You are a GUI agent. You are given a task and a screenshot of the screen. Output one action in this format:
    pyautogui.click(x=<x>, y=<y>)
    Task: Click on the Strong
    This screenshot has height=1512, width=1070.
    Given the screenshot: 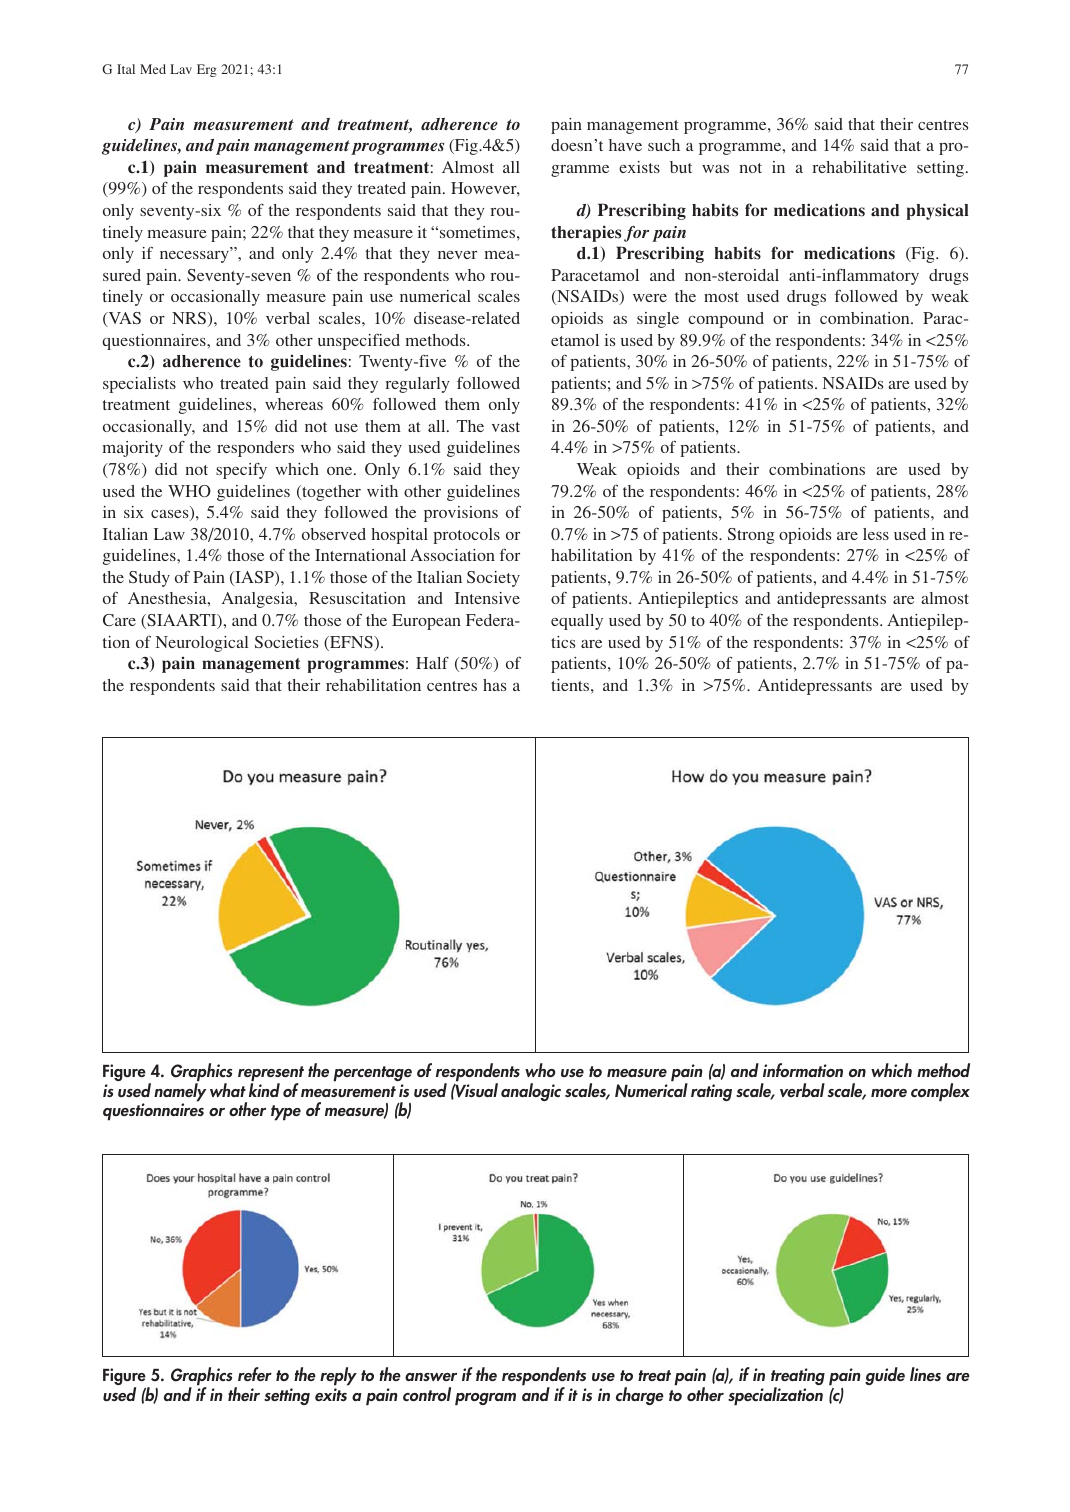 What is the action you would take?
    pyautogui.click(x=751, y=536)
